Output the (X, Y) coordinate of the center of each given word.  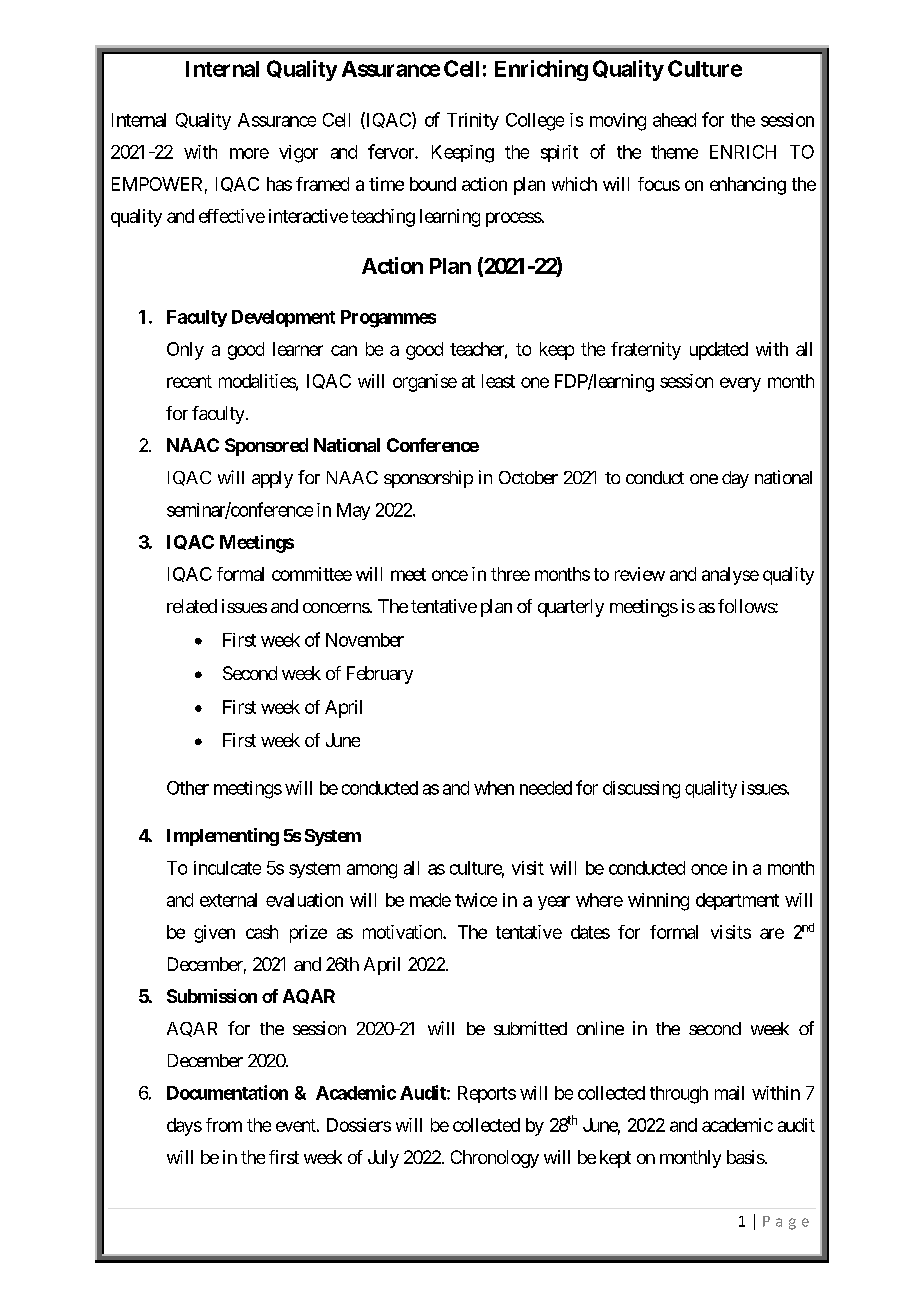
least (498, 381)
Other (188, 788)
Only (185, 351)
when (494, 788)
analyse (730, 576)
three (510, 574)
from (224, 1125)
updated (719, 351)
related (192, 606)
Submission (212, 996)
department (737, 901)
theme (674, 152)
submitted (530, 1028)
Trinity (473, 121)
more (249, 153)
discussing (641, 790)
